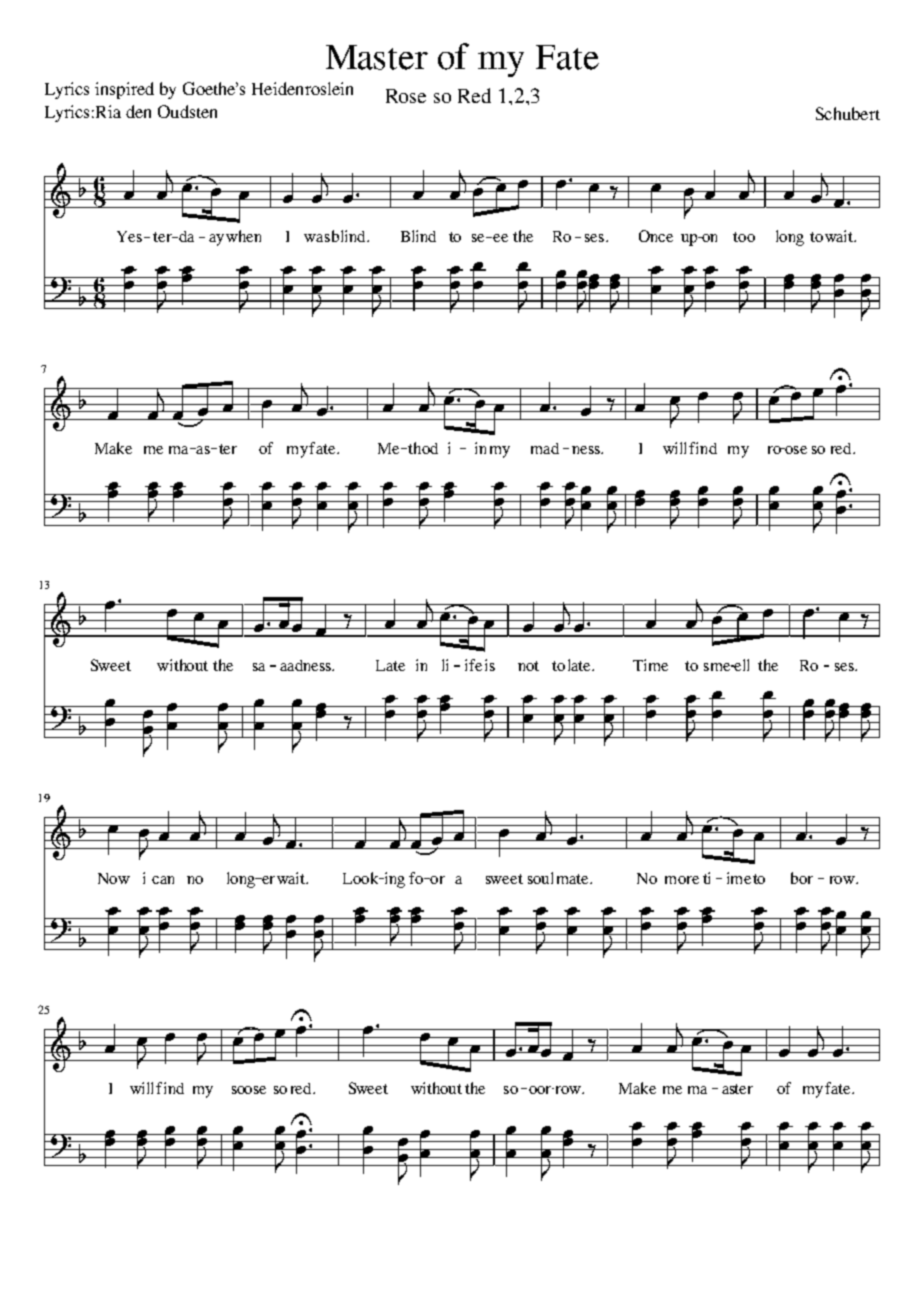  What do you see at coordinates (848, 113) in the document?
I see `Schubert` at bounding box center [848, 113].
